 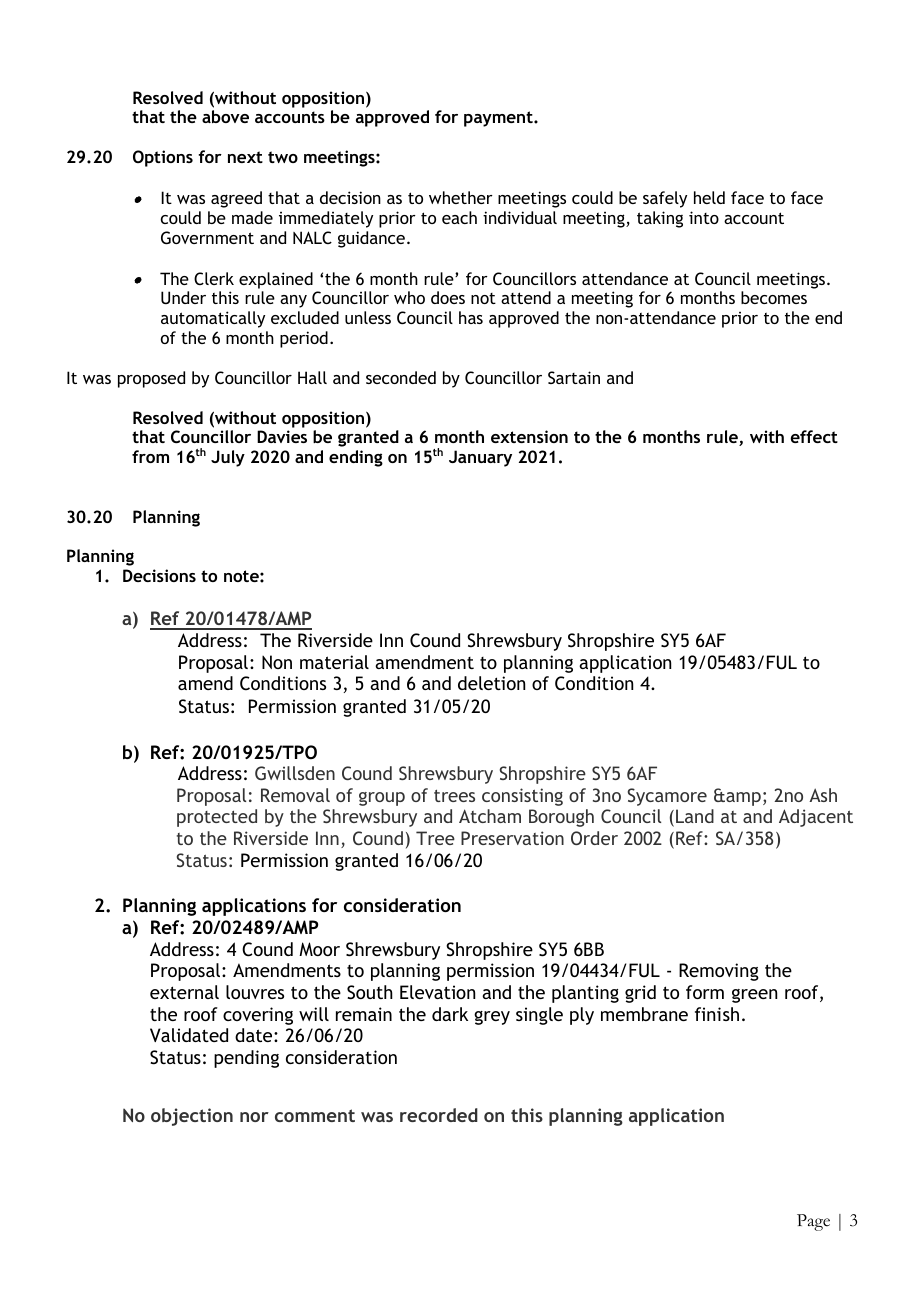 I want to click on payment, so click(x=499, y=119).
